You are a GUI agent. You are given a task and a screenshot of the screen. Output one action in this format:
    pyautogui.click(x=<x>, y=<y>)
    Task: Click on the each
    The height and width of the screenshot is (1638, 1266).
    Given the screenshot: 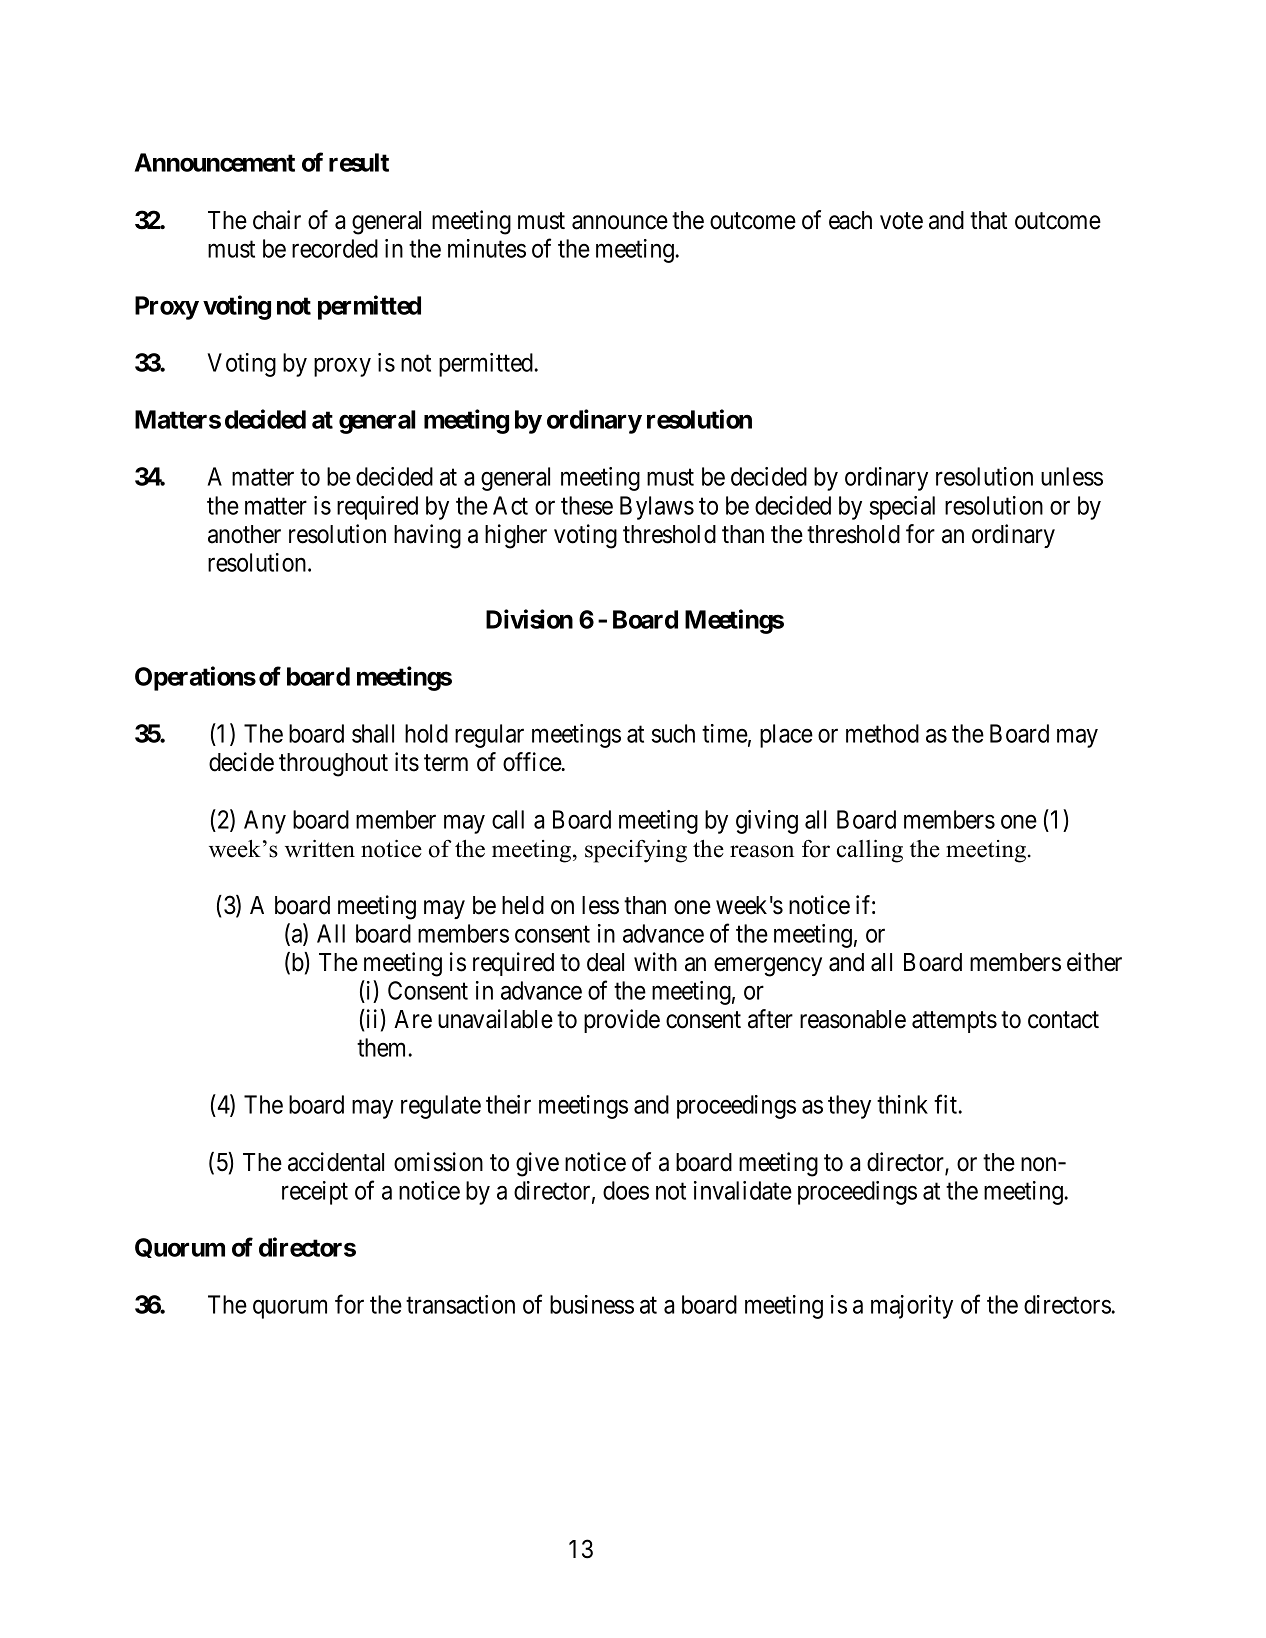 What is the action you would take?
    pyautogui.click(x=850, y=220)
